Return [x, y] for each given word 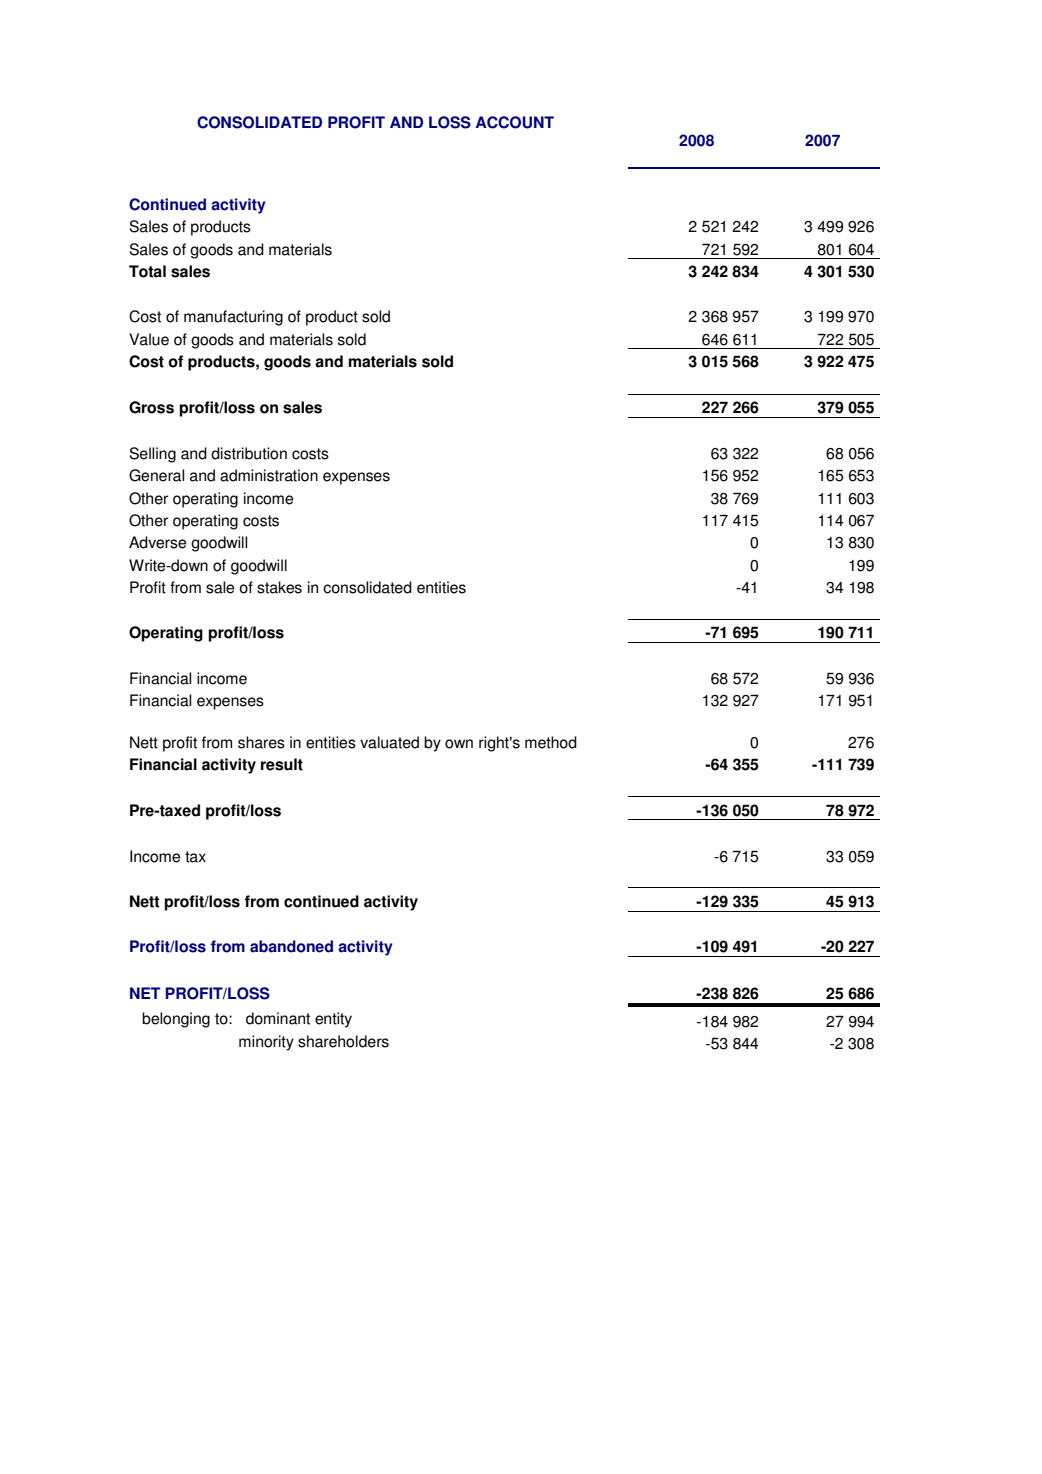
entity [333, 1020]
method [551, 742]
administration [269, 475]
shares [261, 742]
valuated [389, 742]
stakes [279, 587]
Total [147, 271]
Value [149, 339]
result [282, 764]
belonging [176, 1020]
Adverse [157, 542]
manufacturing [233, 318]
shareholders [343, 1041]
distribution [249, 453]
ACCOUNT [515, 122]
